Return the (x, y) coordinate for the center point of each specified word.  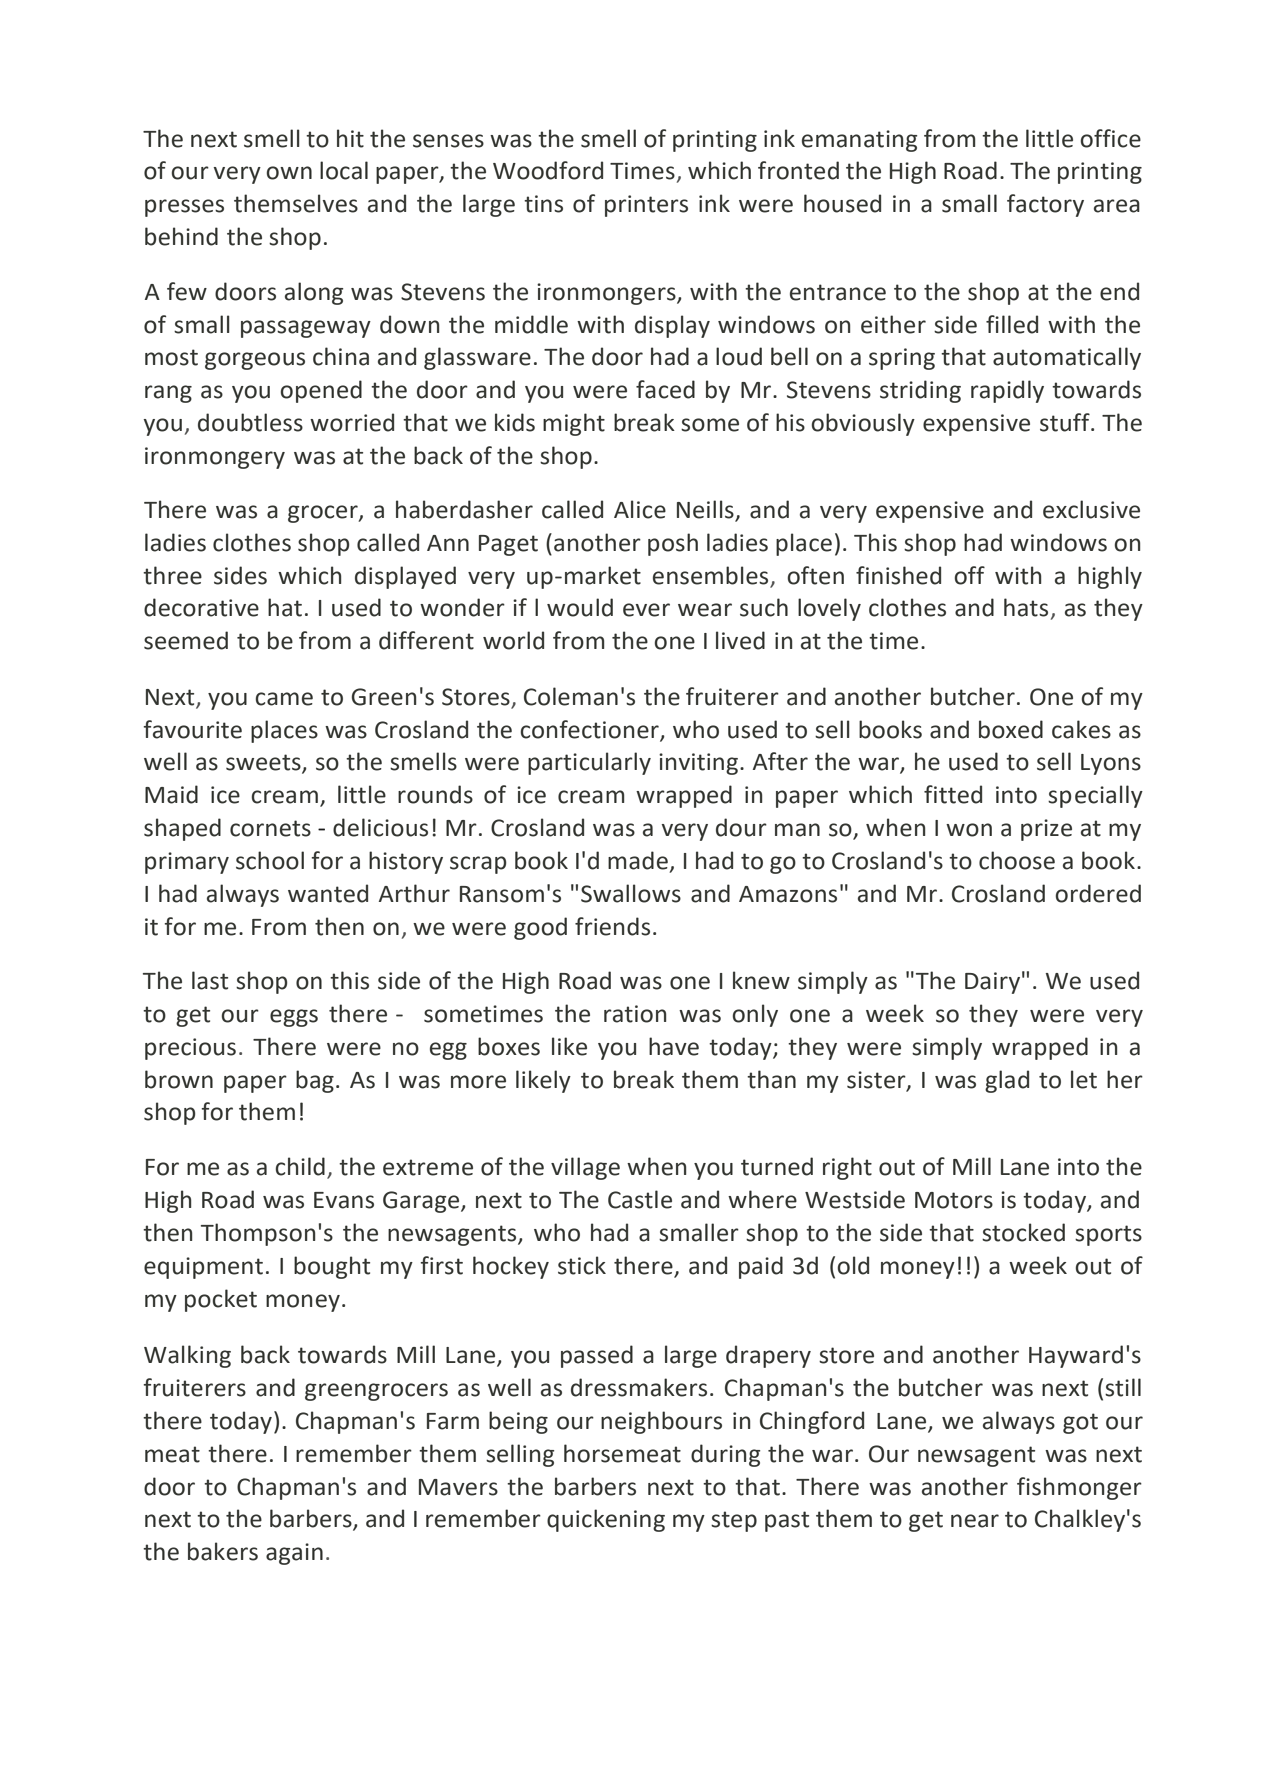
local (344, 170)
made (639, 861)
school (270, 860)
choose (1017, 860)
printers (646, 206)
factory (1045, 205)
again (294, 1554)
